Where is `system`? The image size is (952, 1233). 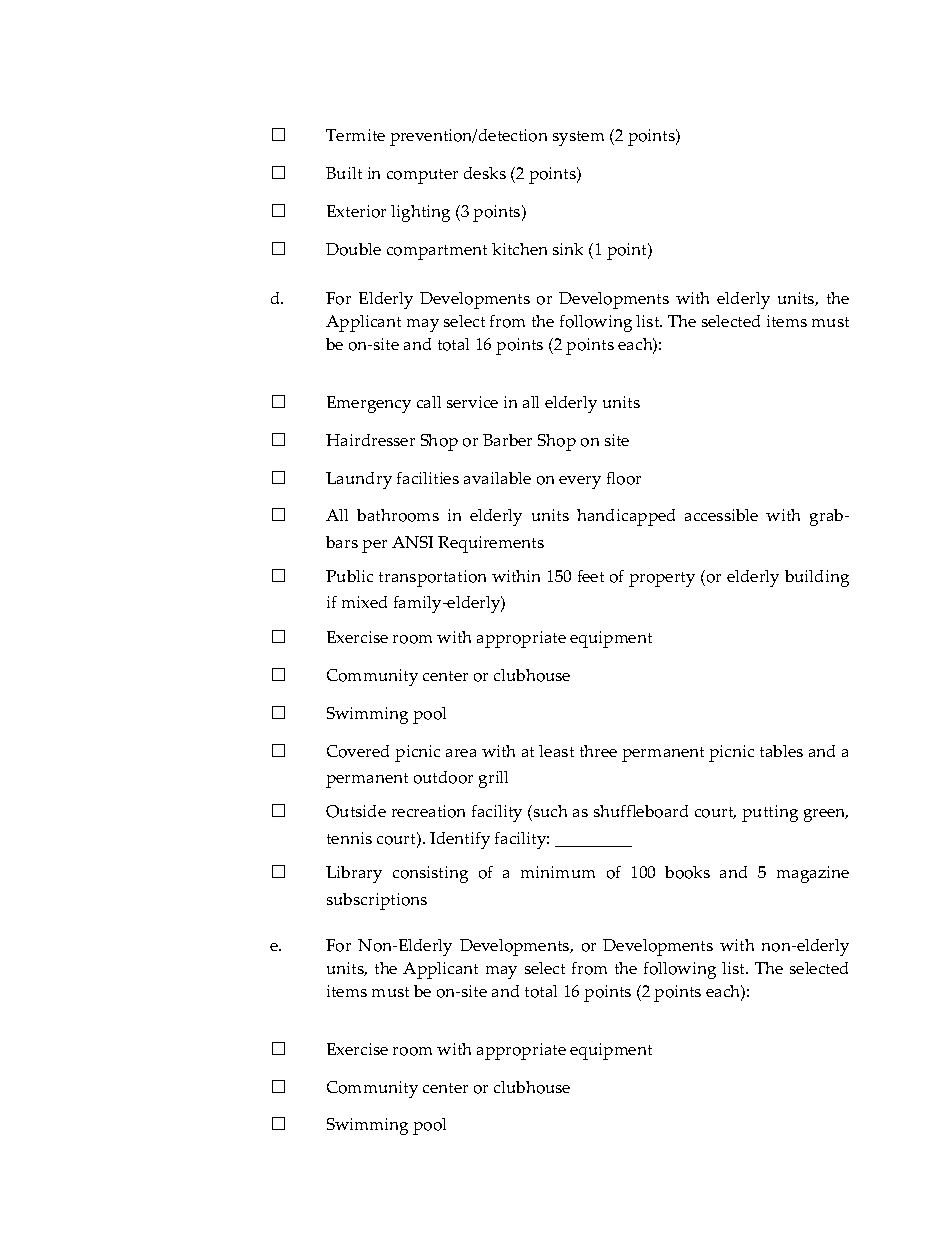
system is located at coordinates (578, 138).
